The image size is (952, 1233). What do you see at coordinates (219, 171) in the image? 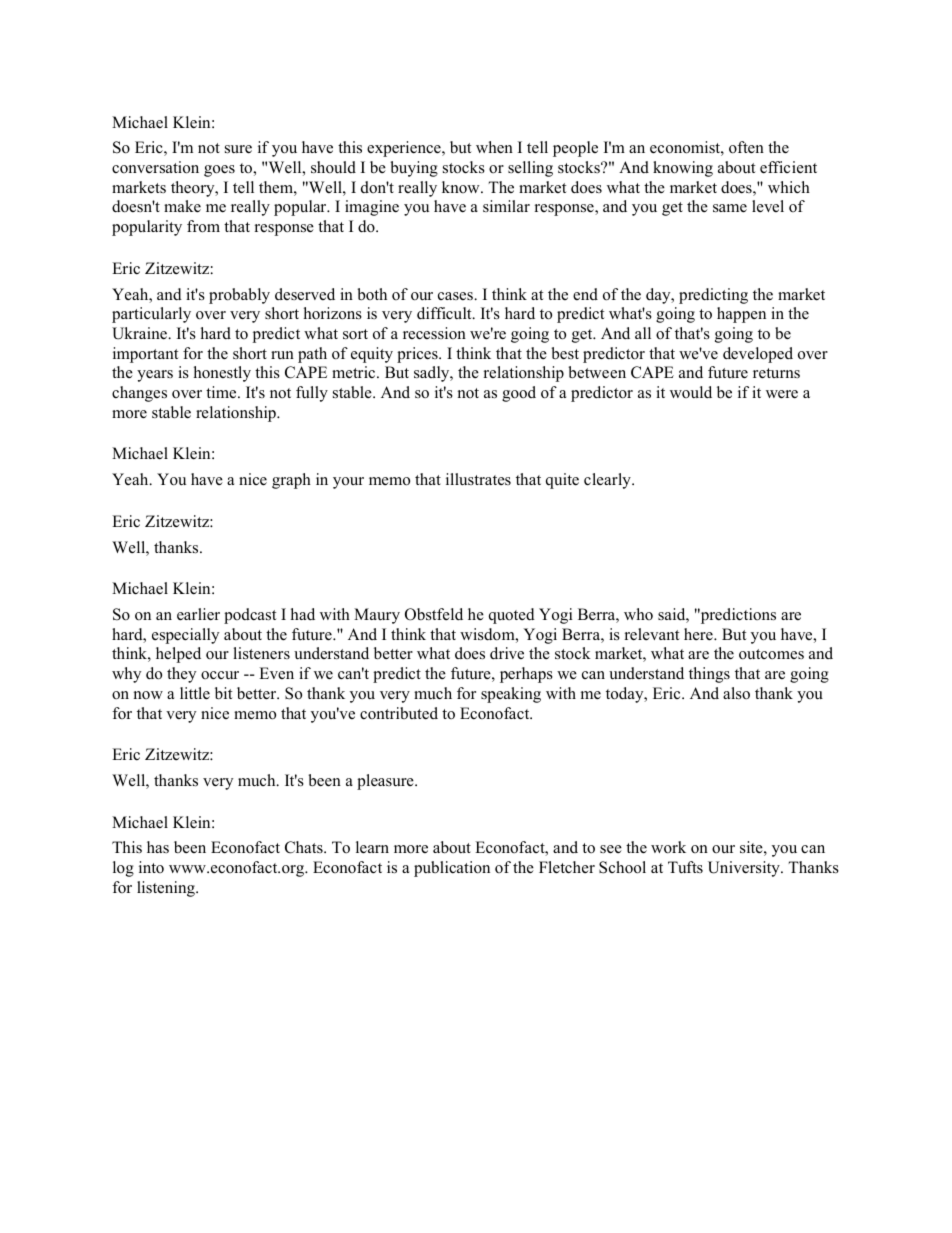
I see `goes` at bounding box center [219, 171].
